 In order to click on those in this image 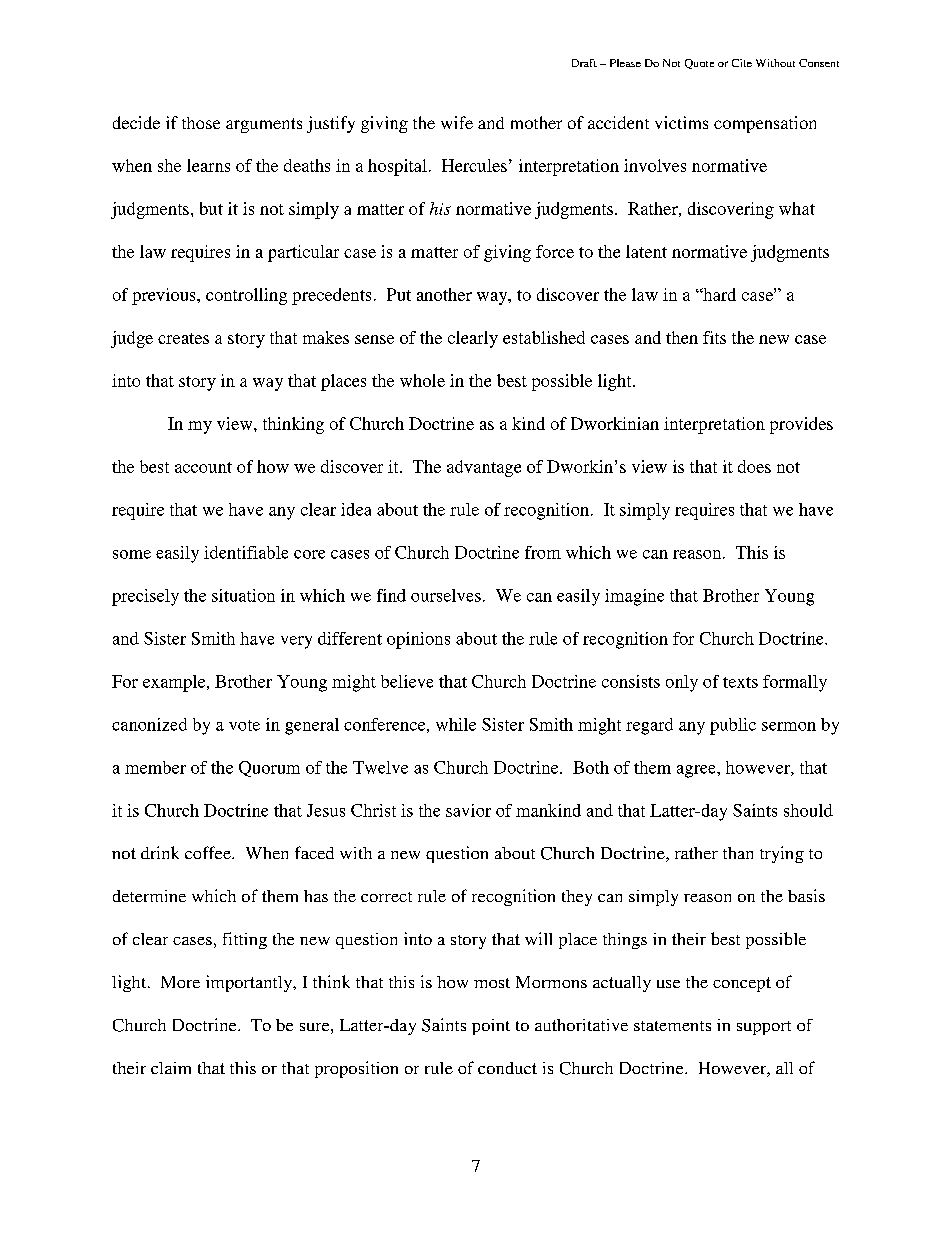, I will do `click(201, 123)`.
